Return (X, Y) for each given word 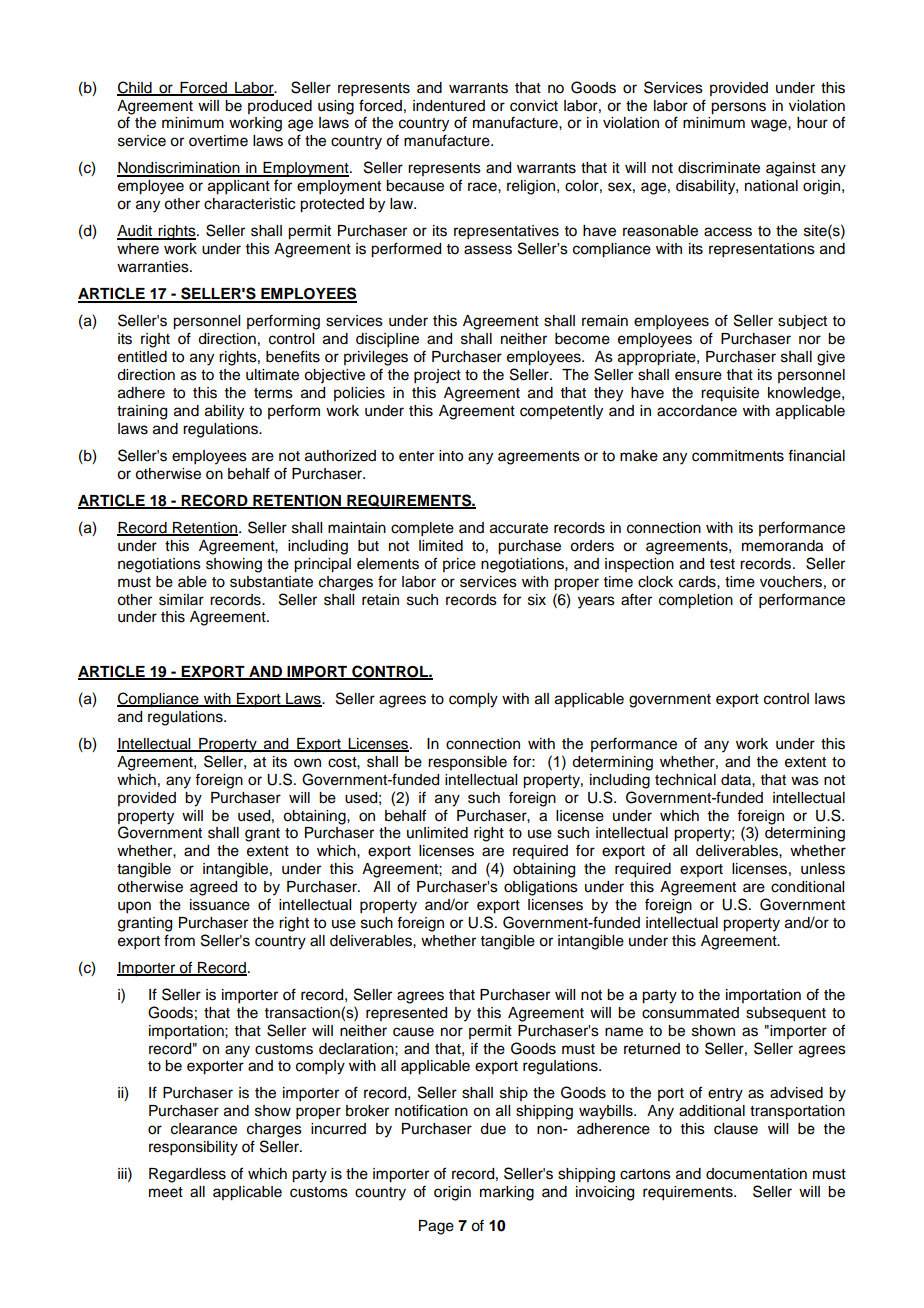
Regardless (187, 1175)
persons (738, 108)
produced (280, 107)
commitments (738, 456)
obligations (541, 888)
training (142, 412)
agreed (213, 888)
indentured (449, 106)
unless (823, 869)
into (451, 456)
